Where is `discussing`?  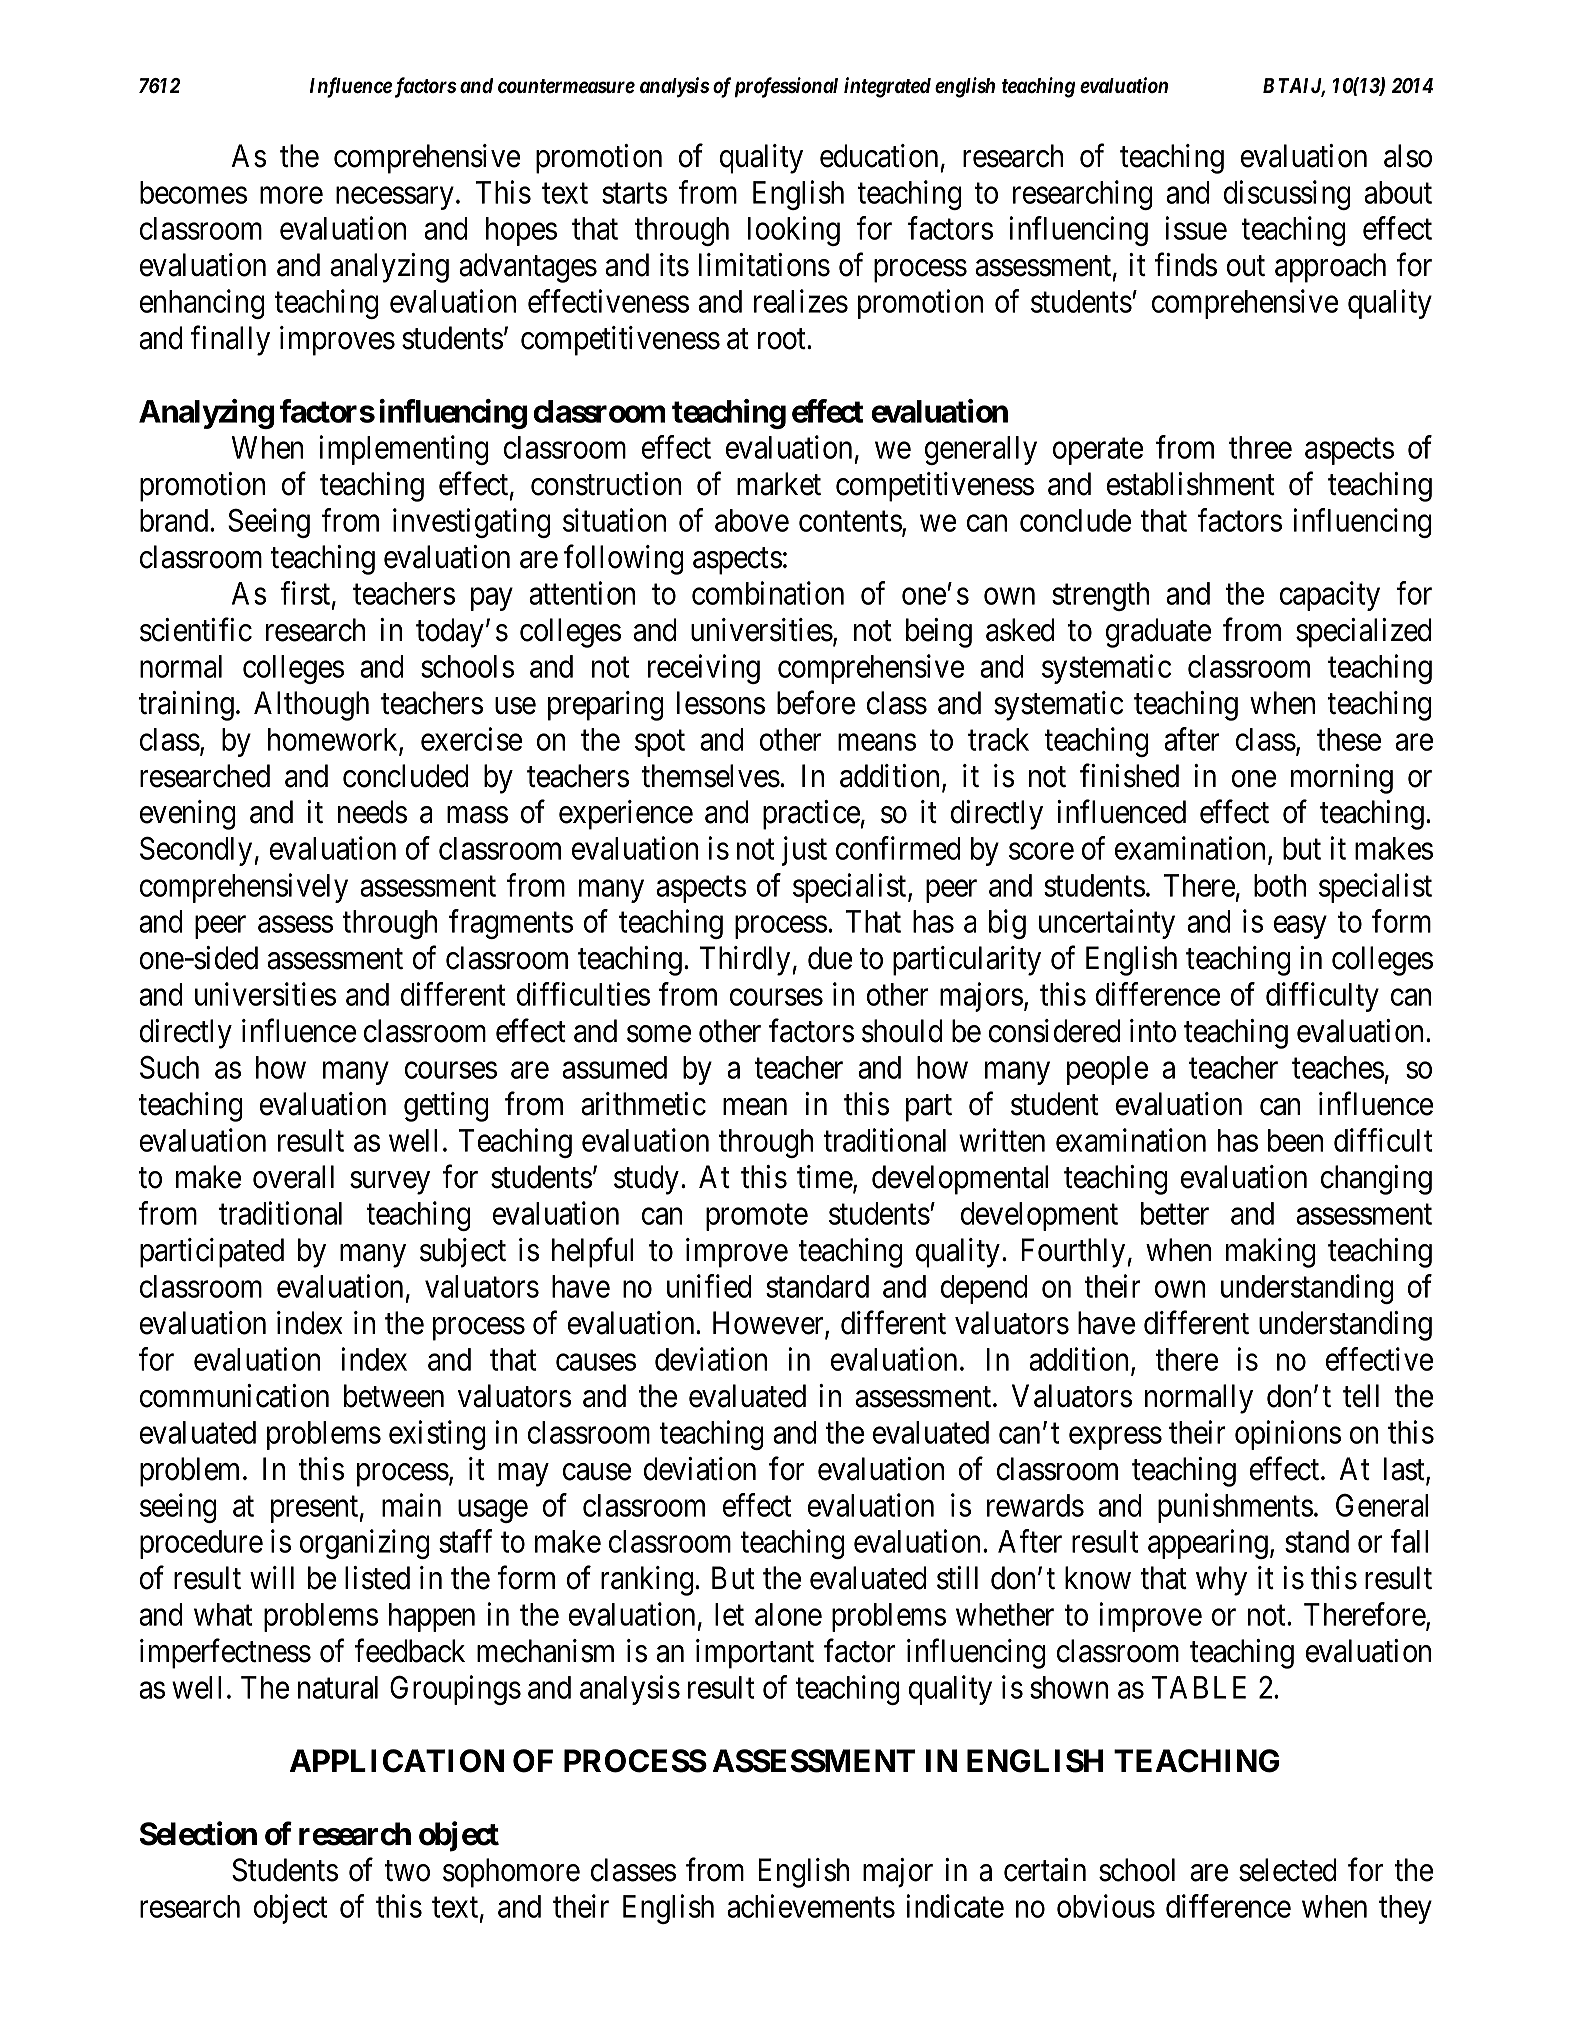 discussing is located at coordinates (1287, 195).
